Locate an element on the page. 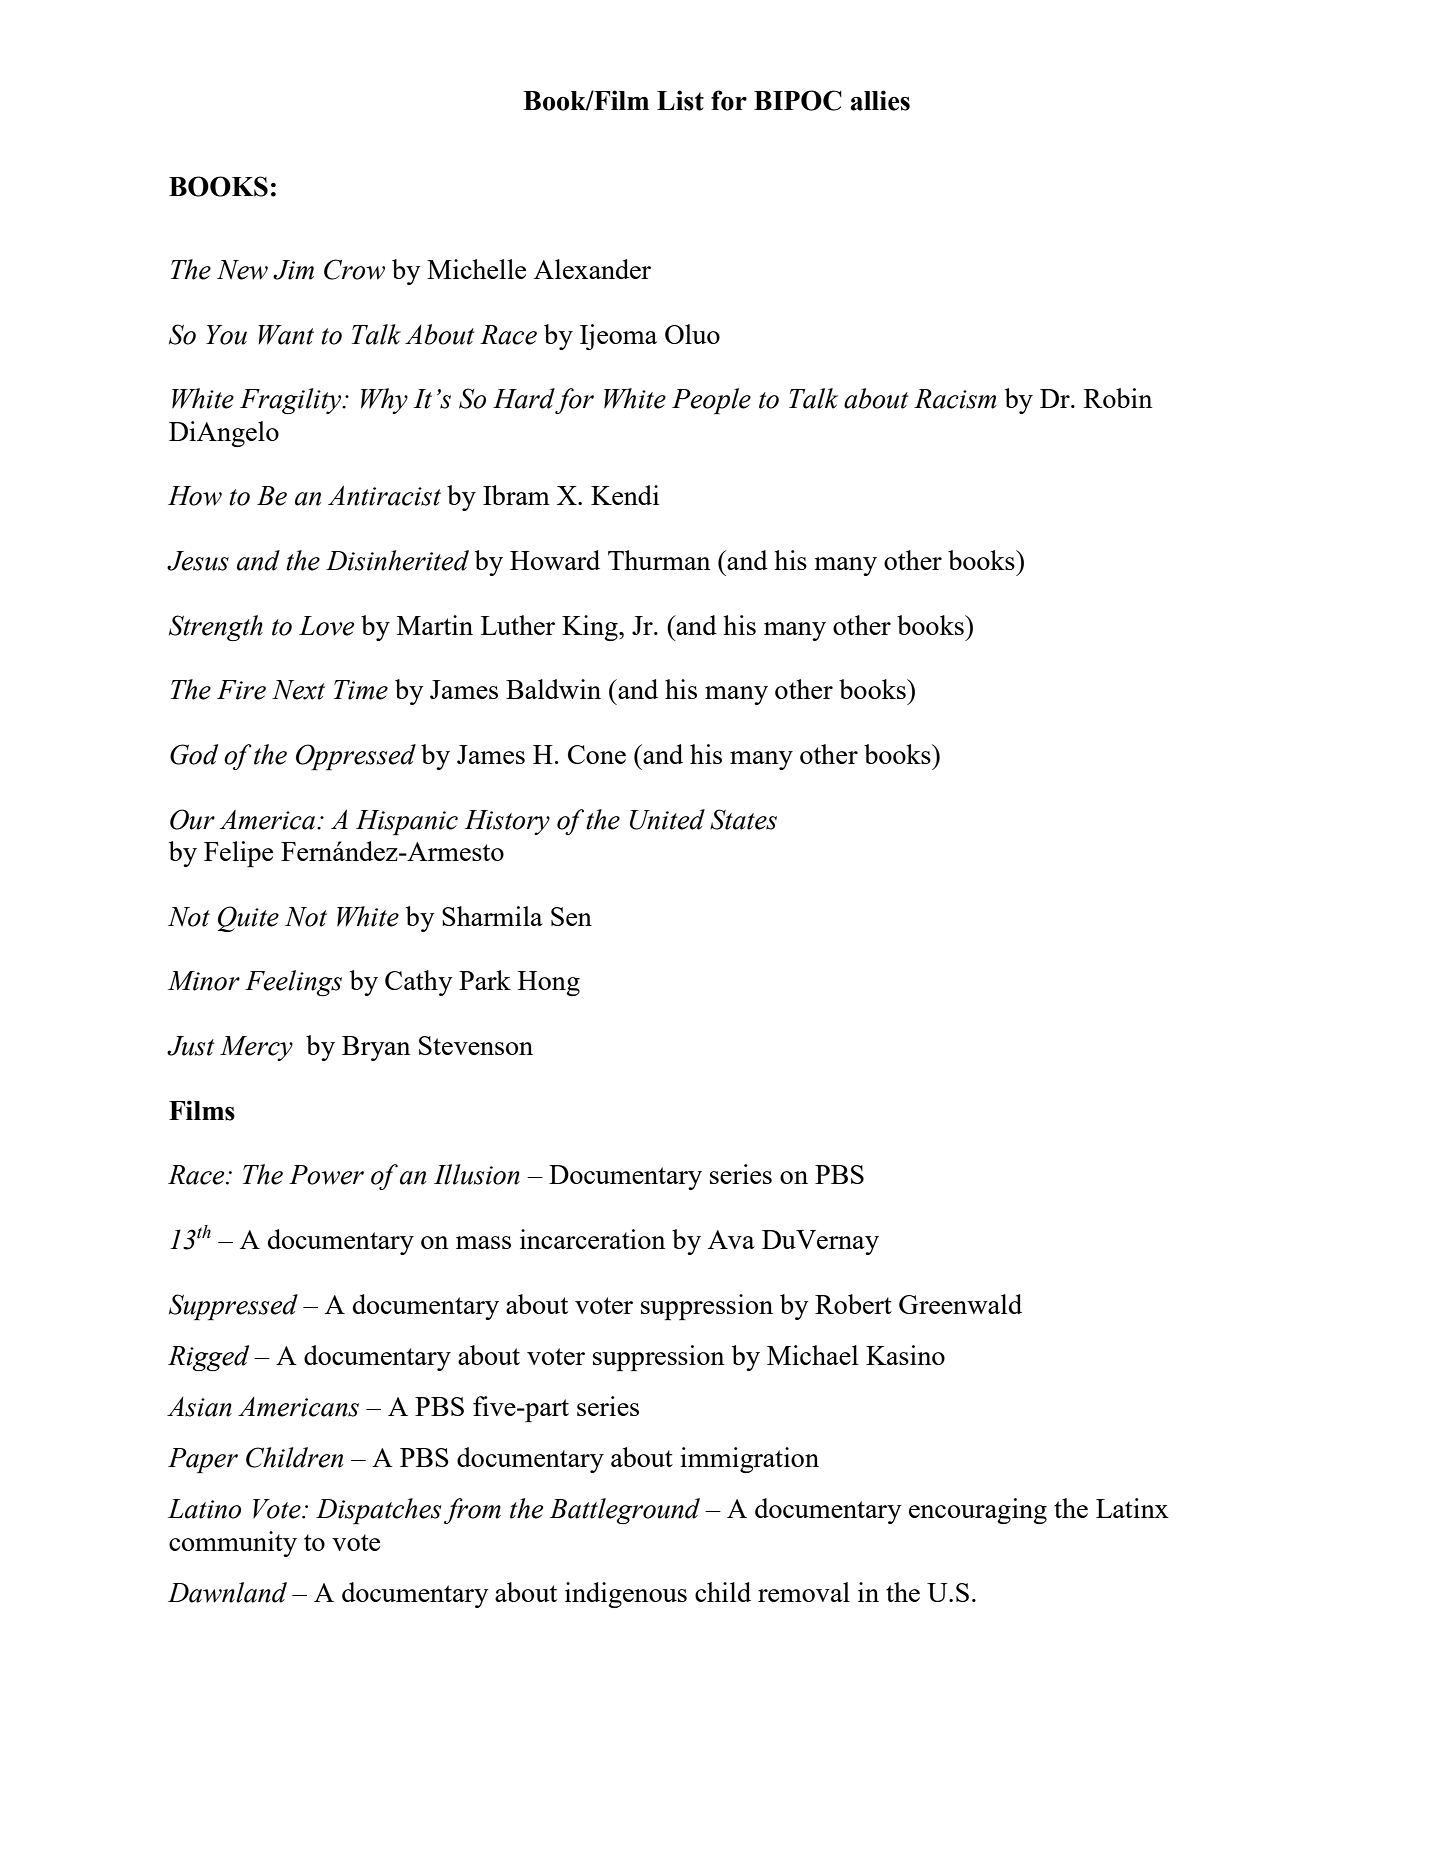 The image size is (1434, 1856). Love is located at coordinates (326, 626).
